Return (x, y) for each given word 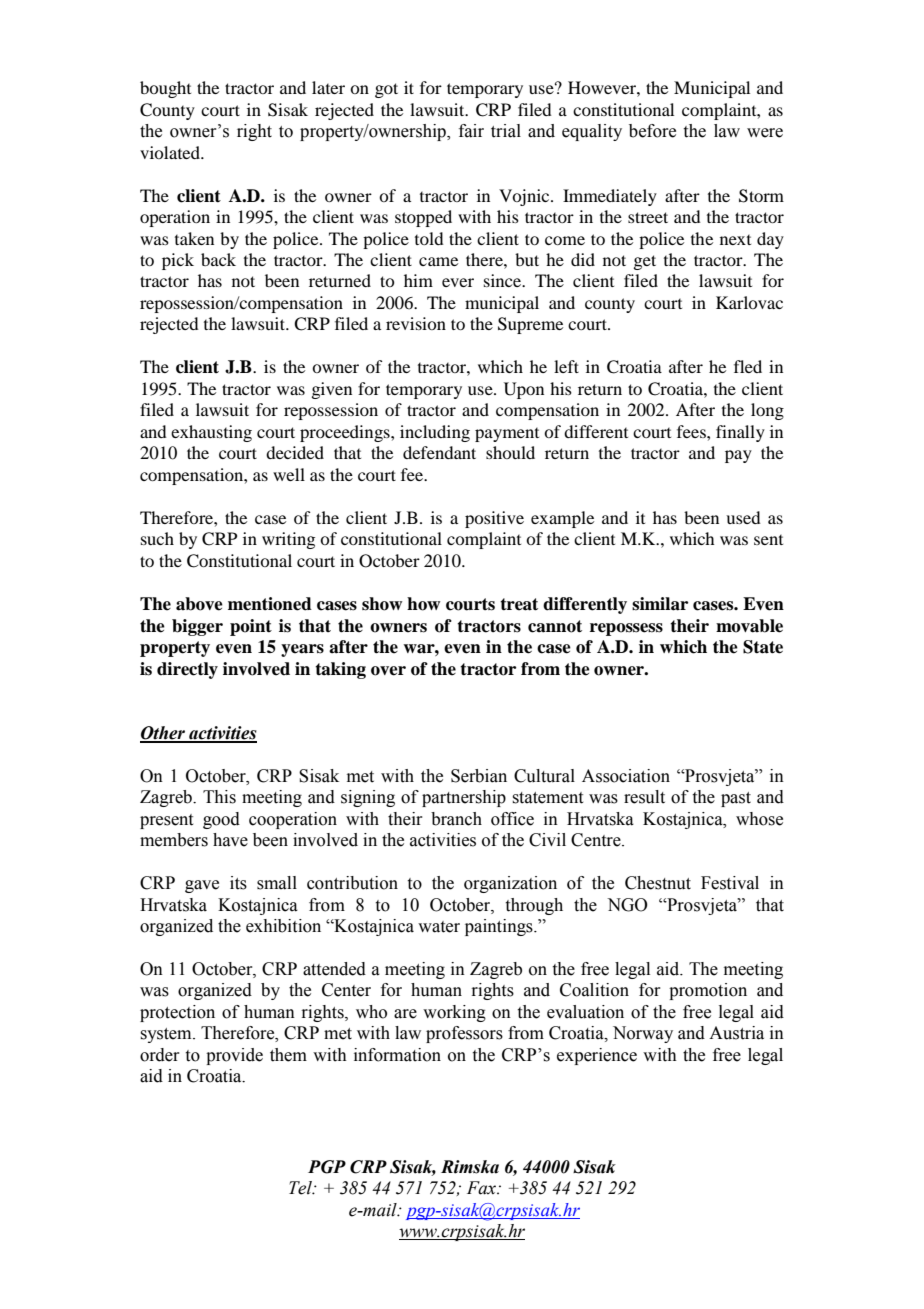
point (251, 627)
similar (660, 604)
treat (519, 604)
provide (234, 1056)
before (652, 131)
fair (471, 131)
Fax (483, 1188)
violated (171, 152)
